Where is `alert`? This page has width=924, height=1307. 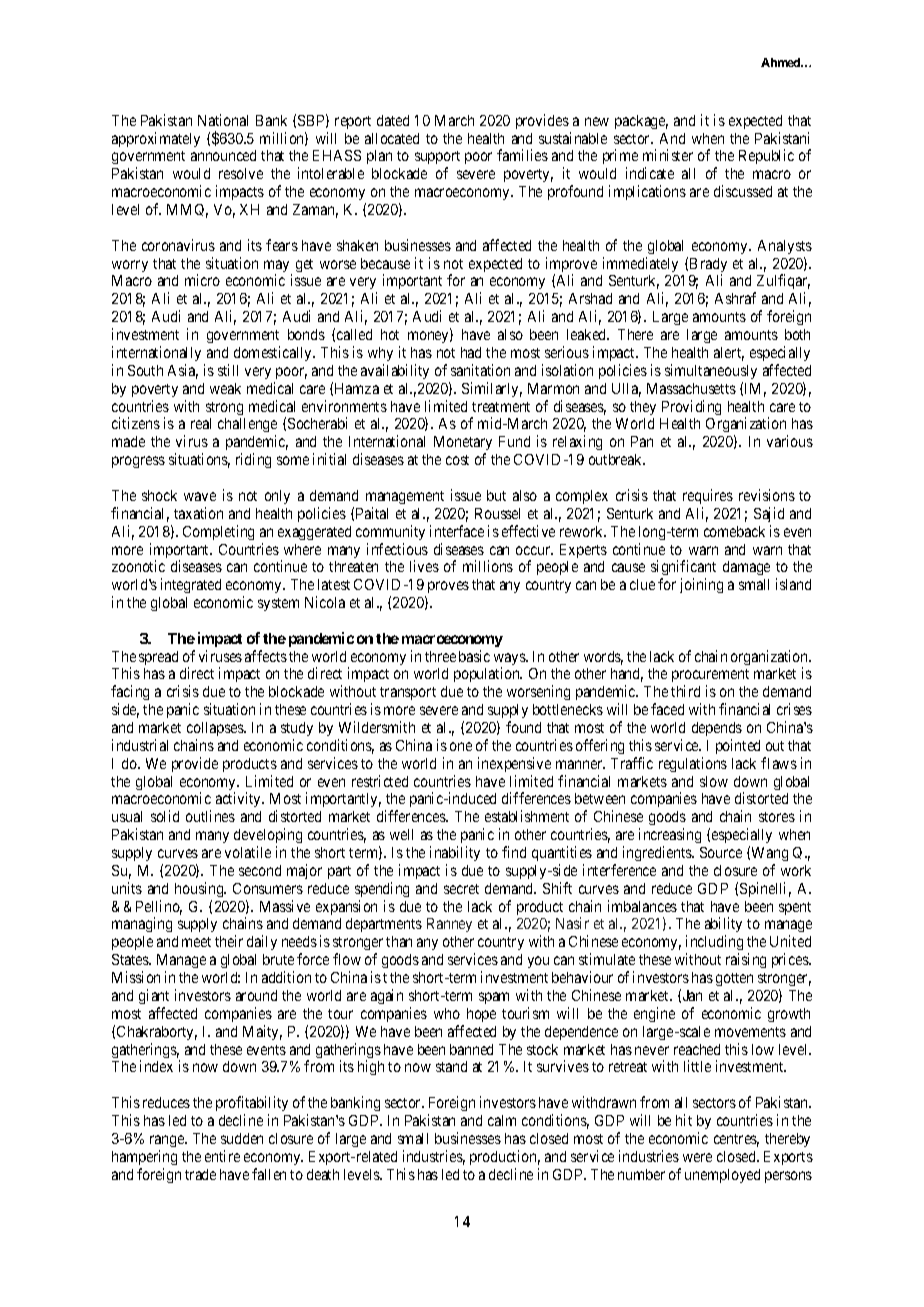
alert is located at coordinates (729, 354).
